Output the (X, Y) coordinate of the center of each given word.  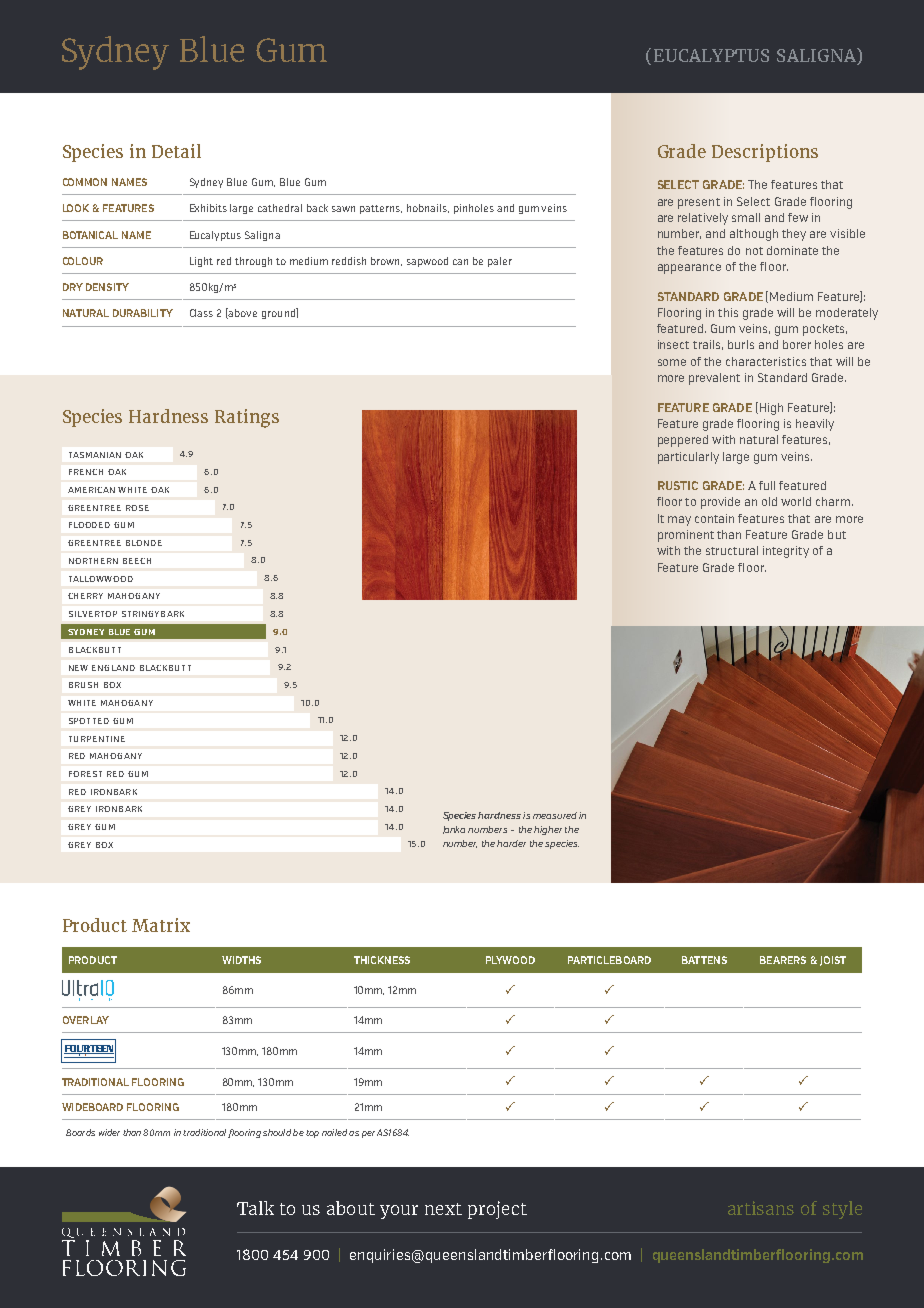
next (443, 1209)
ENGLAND (113, 668)
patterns (381, 209)
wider (109, 1132)
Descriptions (765, 153)
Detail (176, 151)
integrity (786, 552)
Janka (454, 830)
